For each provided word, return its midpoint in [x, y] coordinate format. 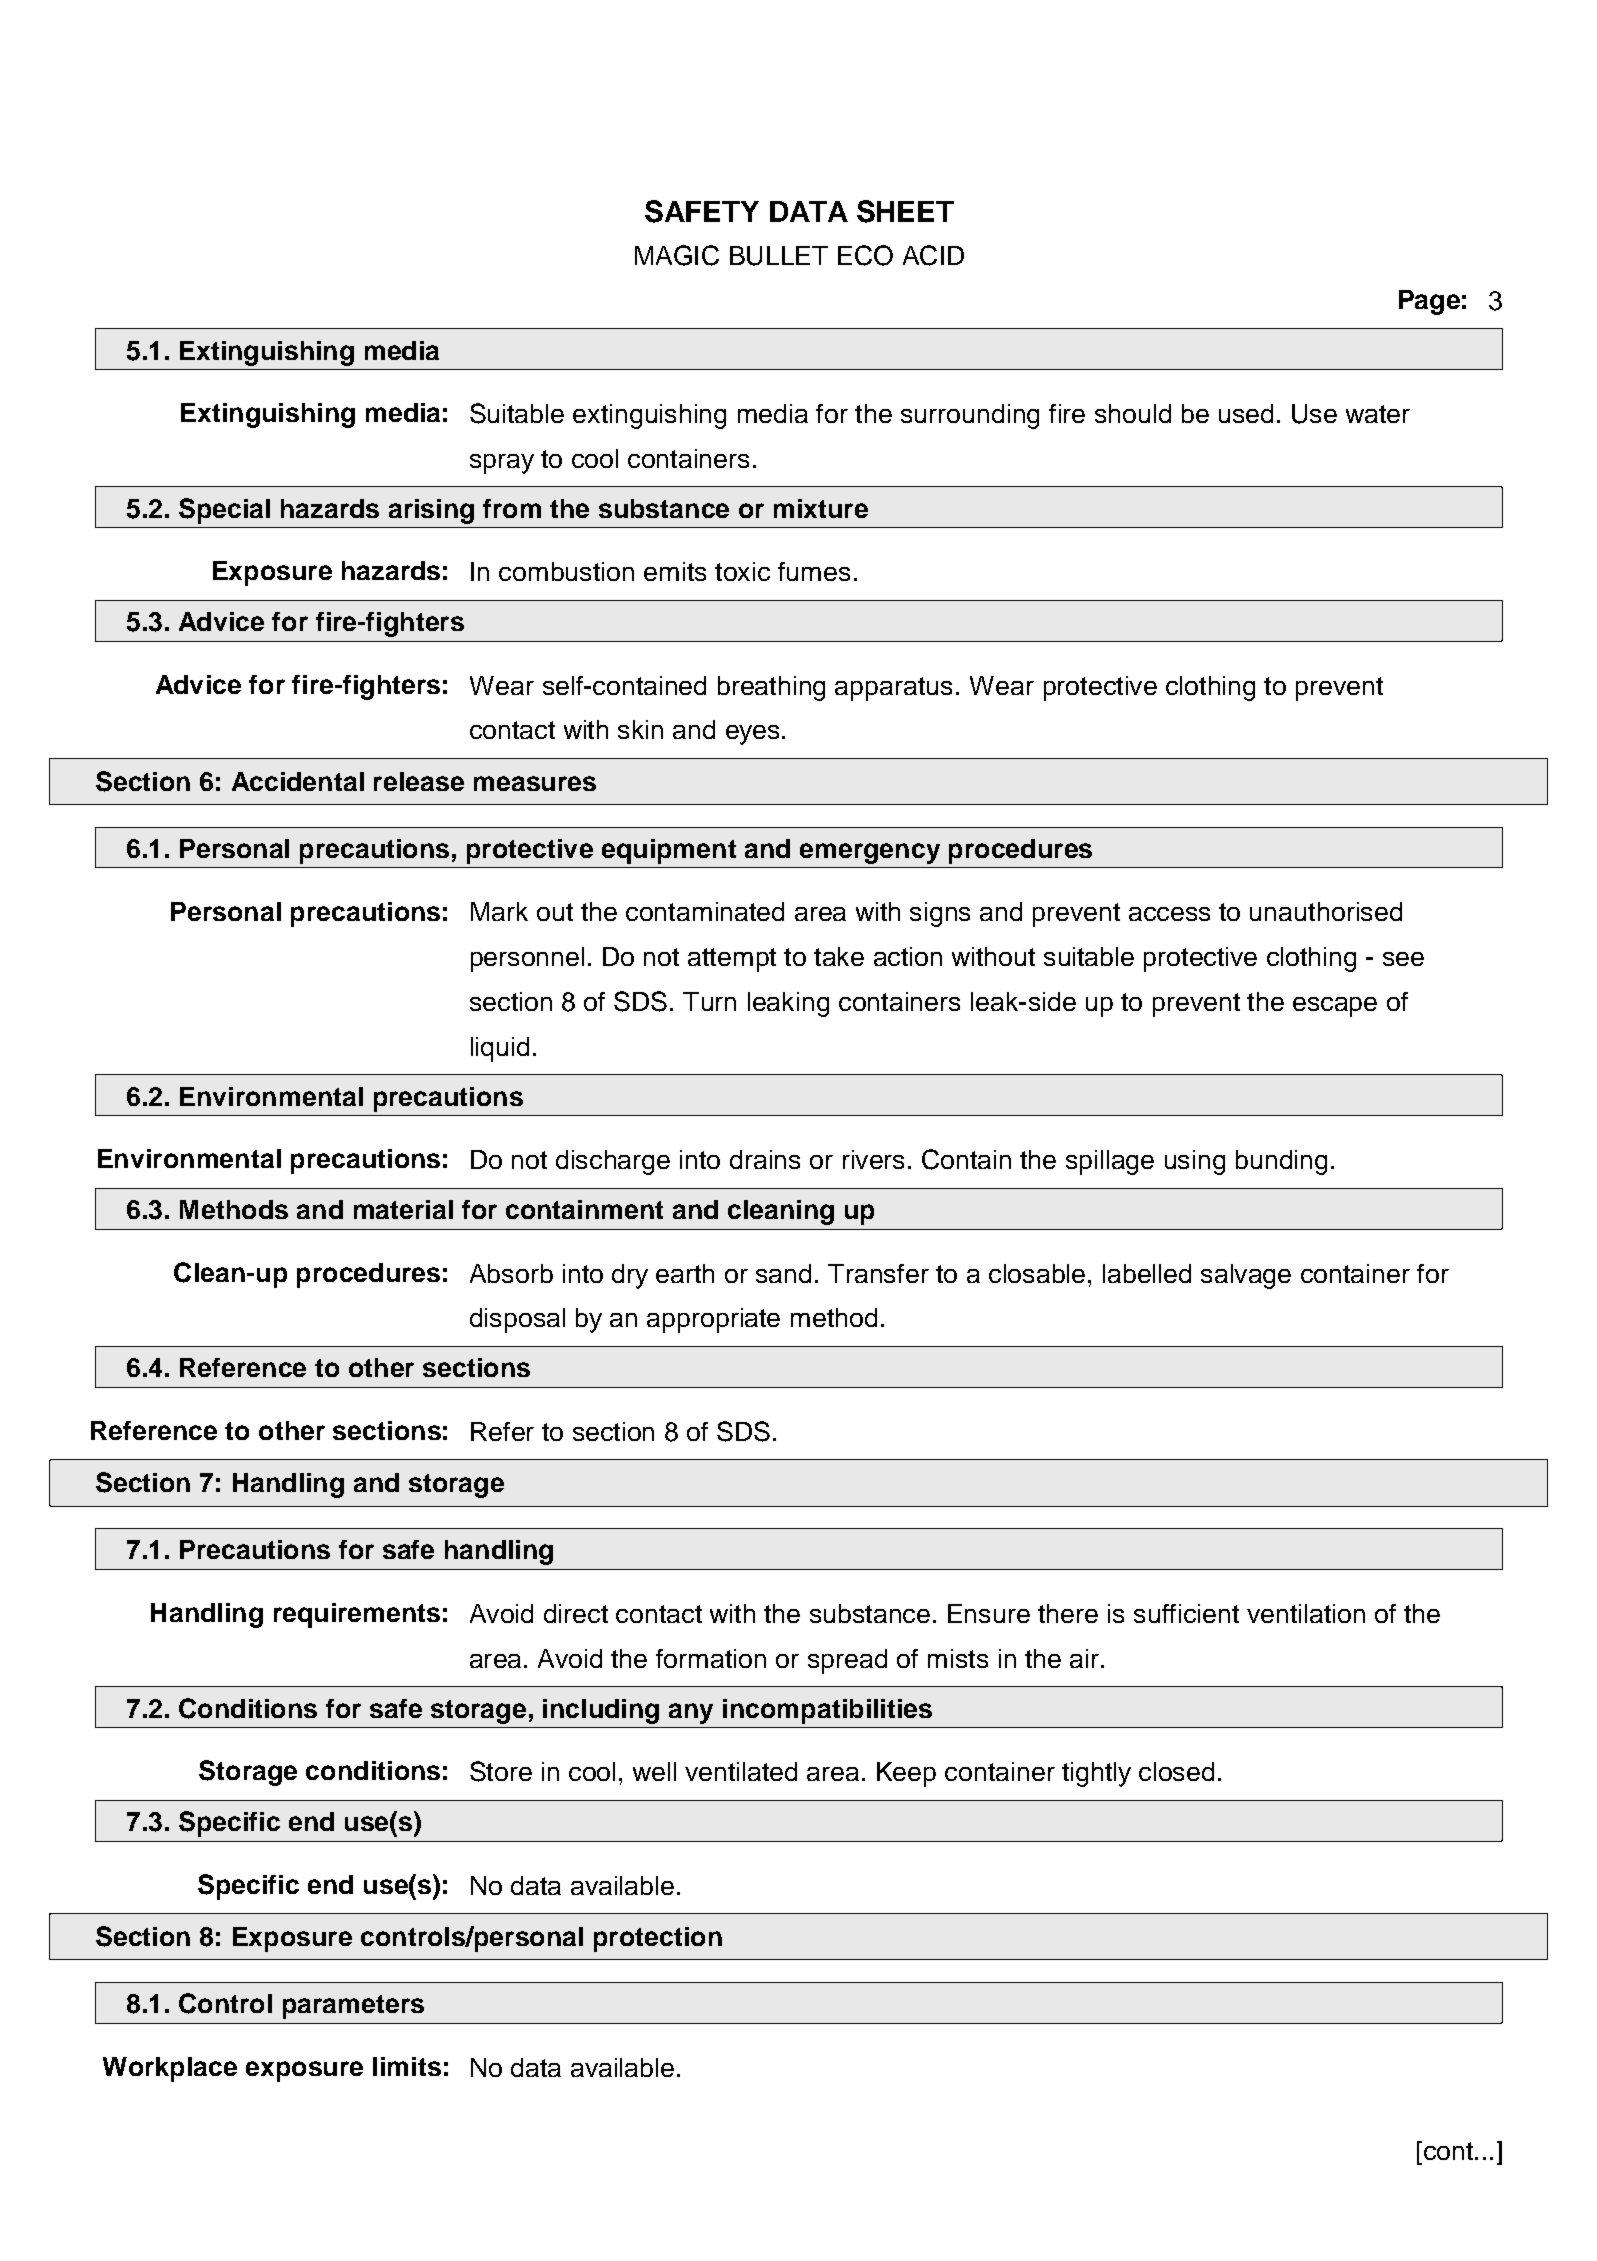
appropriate [713, 1320]
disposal [517, 1320]
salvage [1246, 1276]
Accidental [298, 781]
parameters [353, 2007]
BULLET [779, 256]
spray [502, 464]
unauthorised [1326, 911]
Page [1429, 302]
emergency [870, 853]
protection [658, 1939]
